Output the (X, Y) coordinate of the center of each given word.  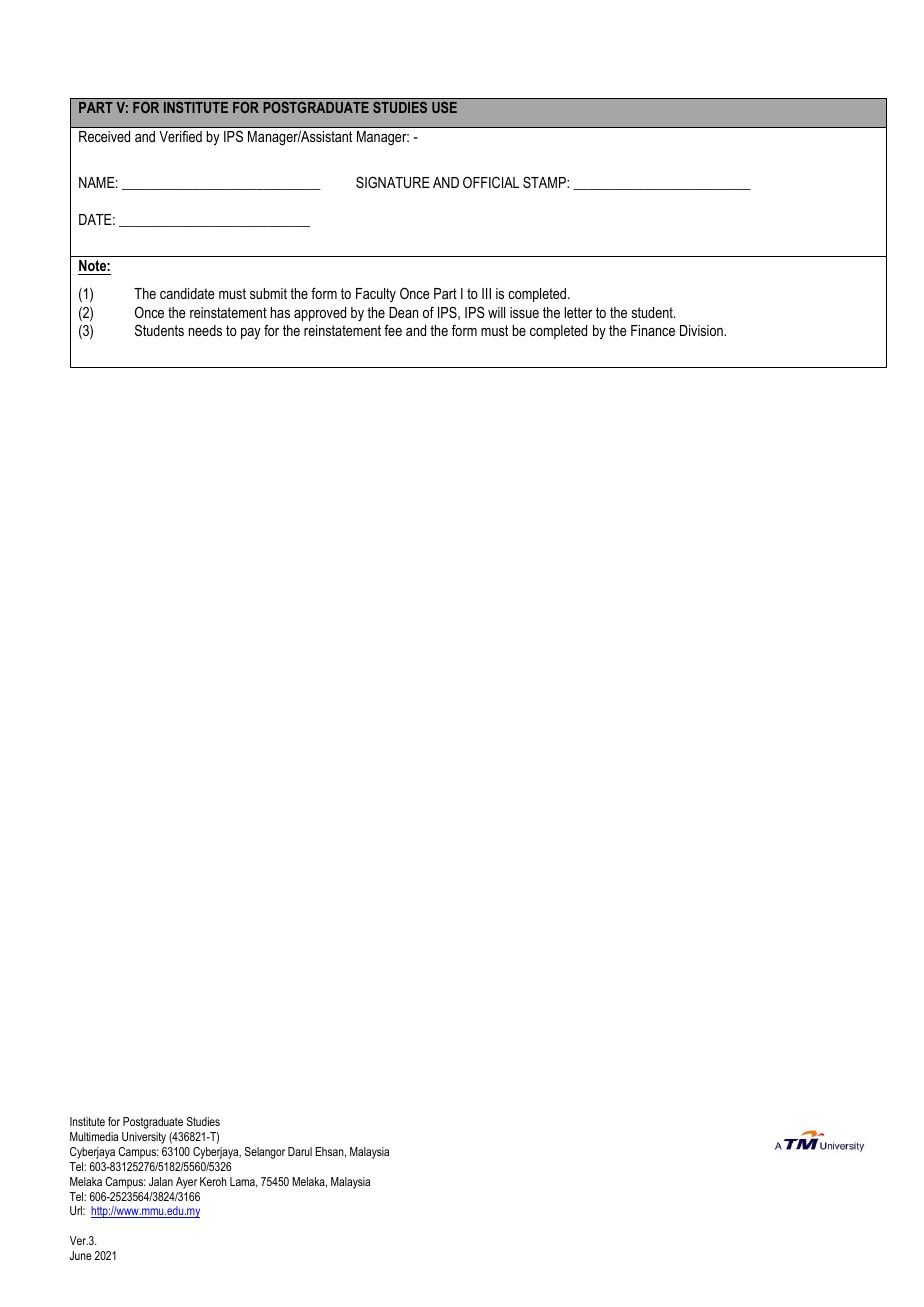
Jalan (161, 1181)
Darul (300, 1151)
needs (205, 330)
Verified (180, 136)
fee (393, 330)
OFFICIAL (491, 182)
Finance (653, 330)
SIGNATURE (393, 182)
